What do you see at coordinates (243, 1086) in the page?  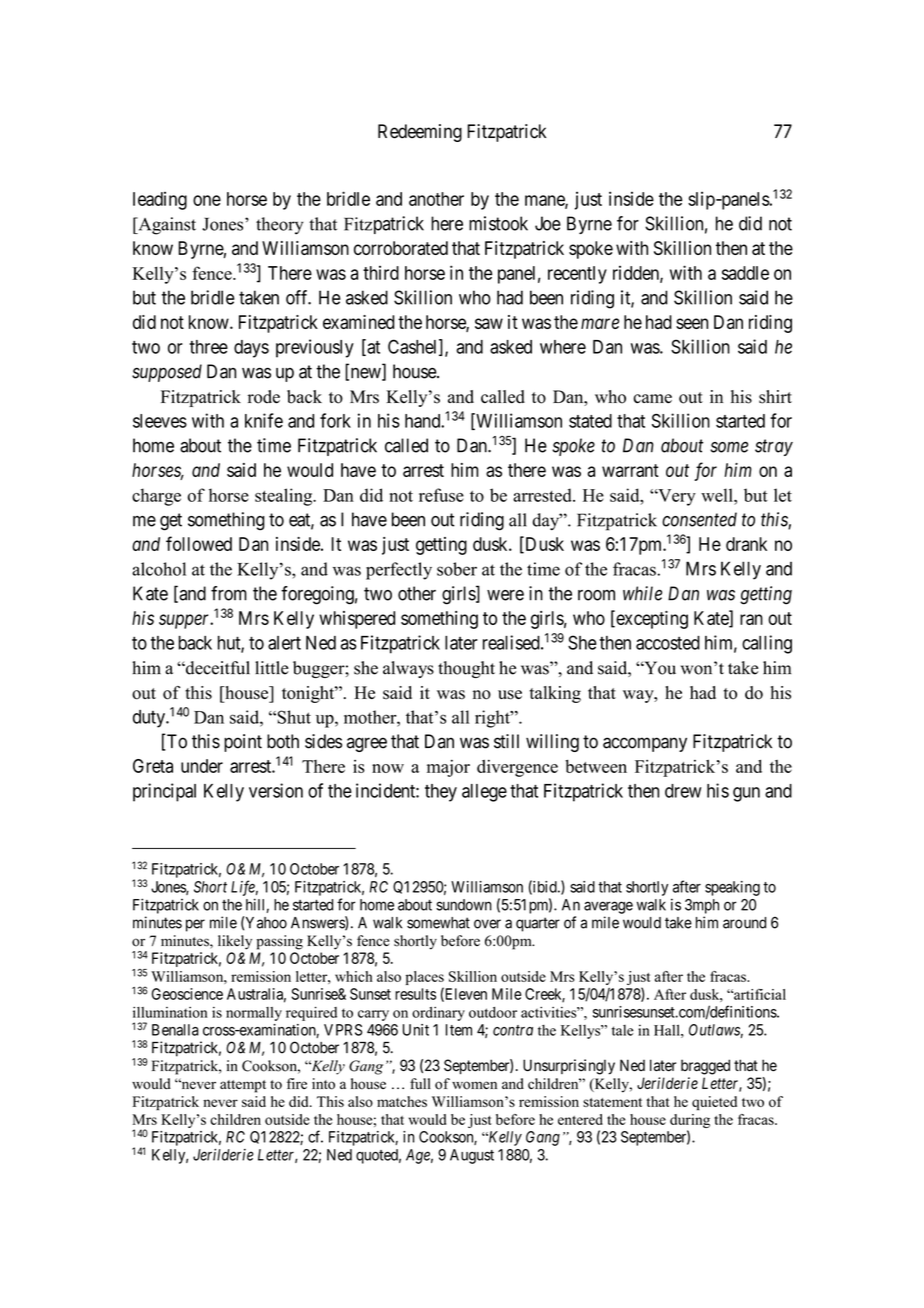 I see `attempt` at bounding box center [243, 1086].
